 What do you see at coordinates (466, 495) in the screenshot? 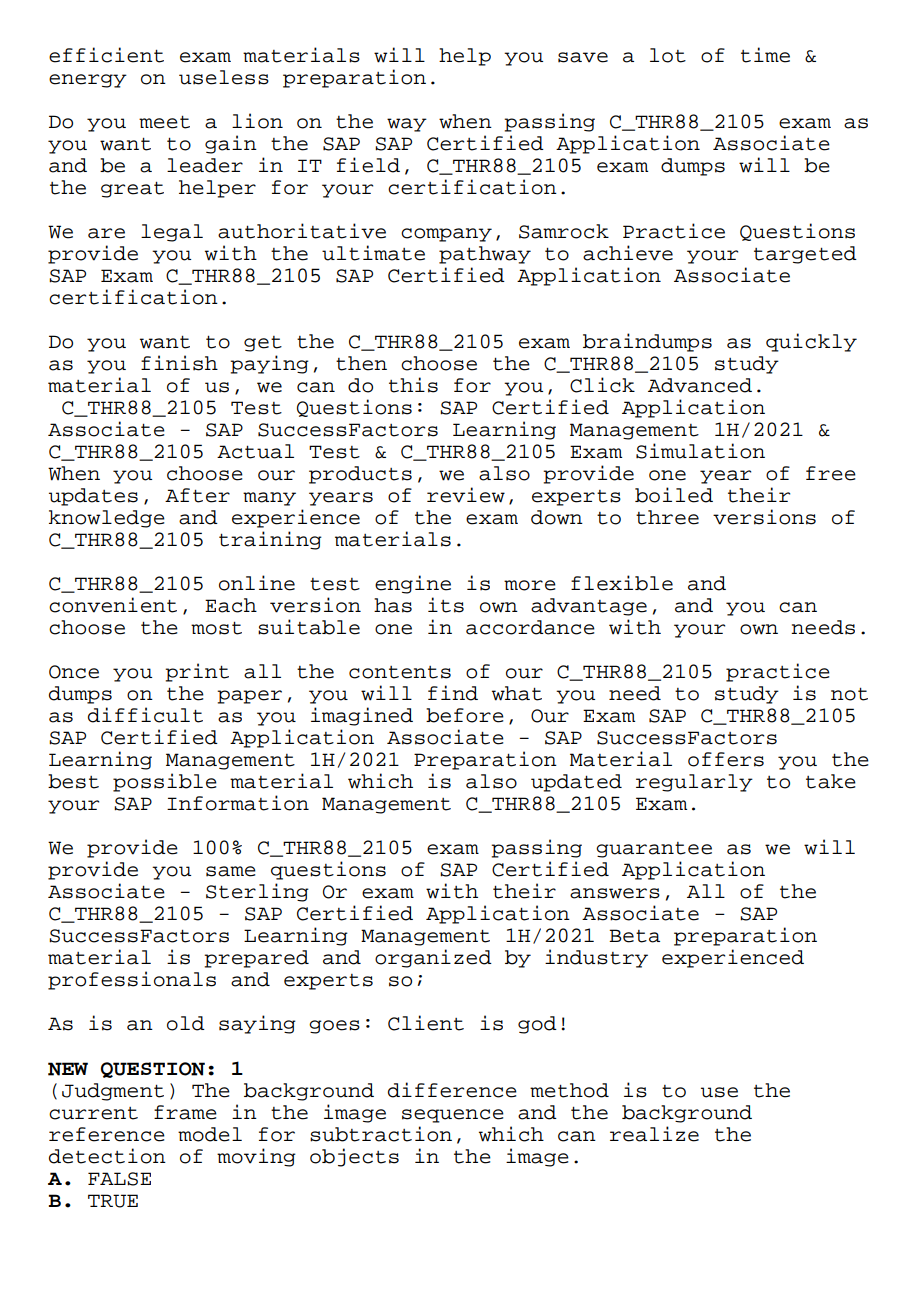
I see `review` at bounding box center [466, 495].
